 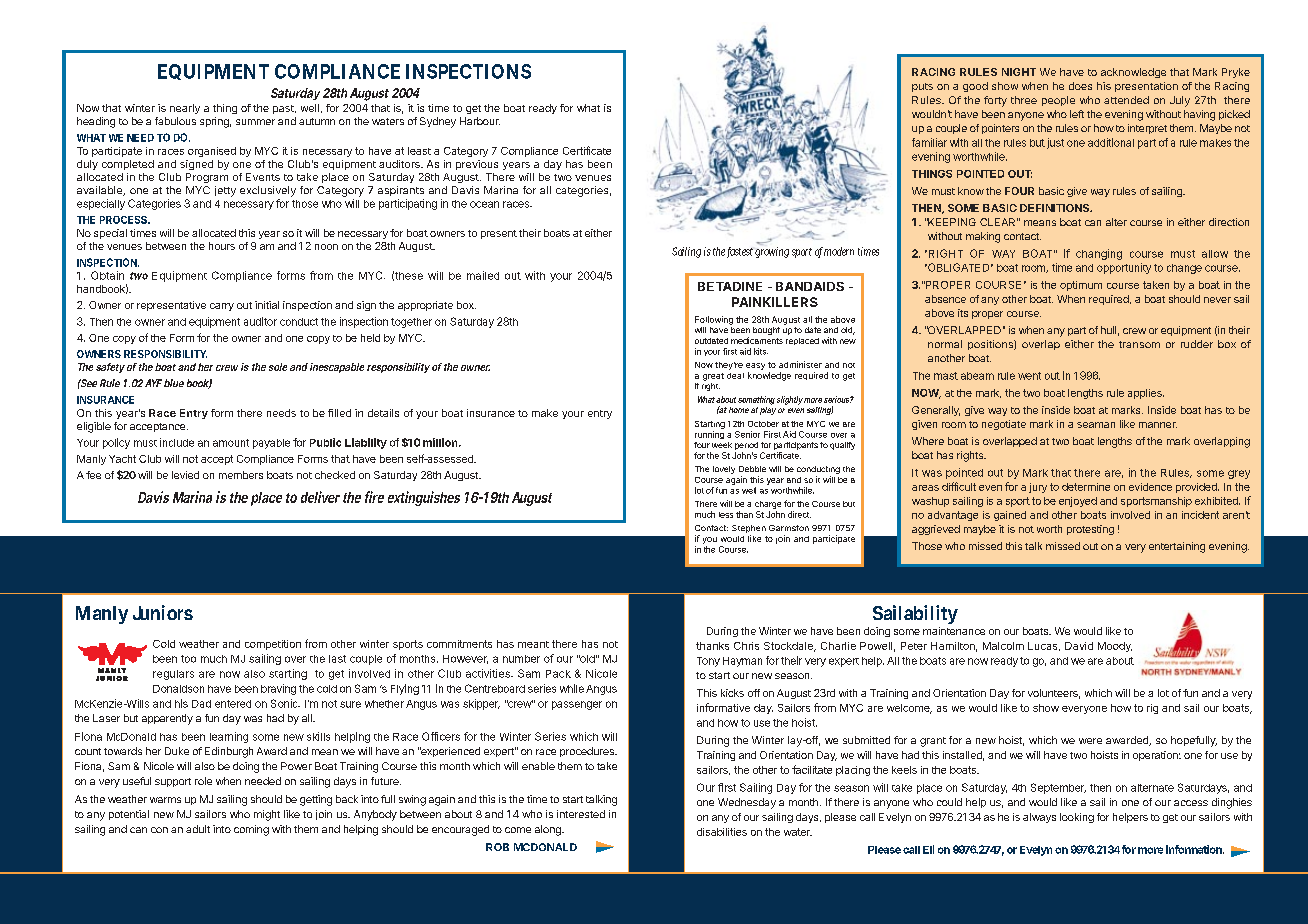 What do you see at coordinates (185, 109) in the document?
I see `nearly` at bounding box center [185, 109].
